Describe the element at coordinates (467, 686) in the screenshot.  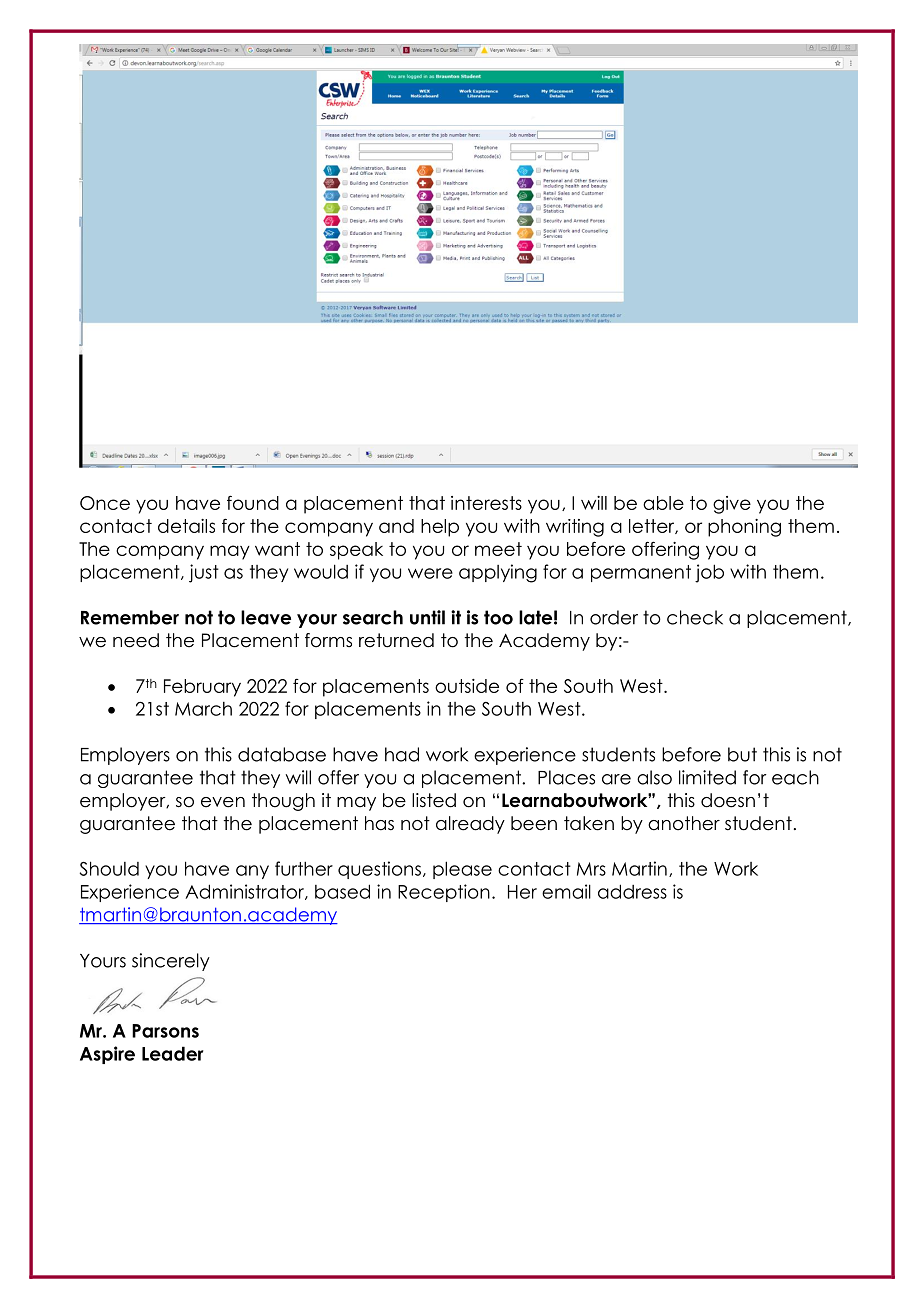
I see `outside` at that location.
